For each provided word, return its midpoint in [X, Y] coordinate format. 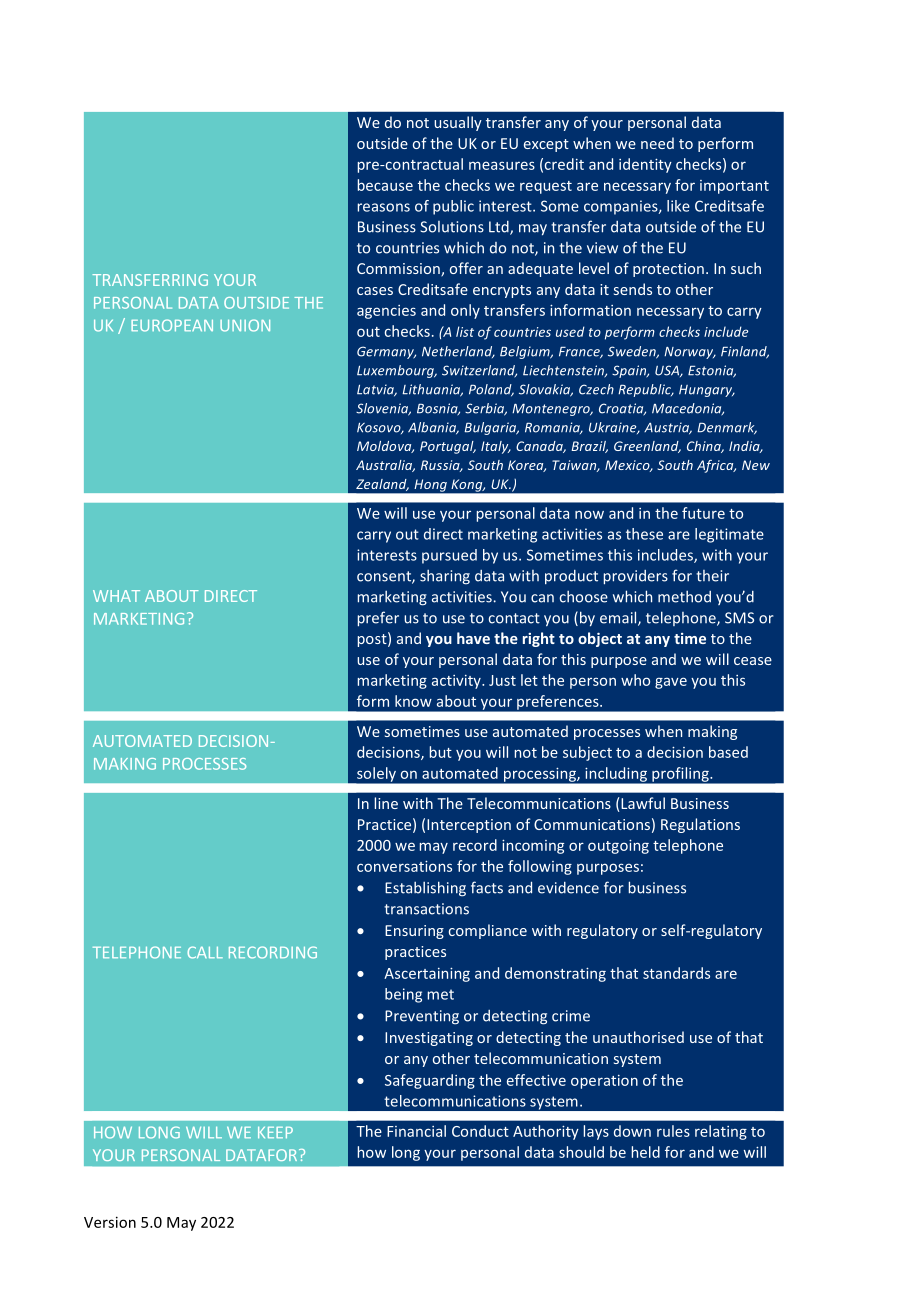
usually [458, 123]
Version [110, 1222]
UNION [245, 325]
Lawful [642, 804]
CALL [205, 952]
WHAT [116, 596]
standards [676, 973]
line [386, 803]
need [657, 143]
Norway [690, 353]
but [441, 752]
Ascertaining [427, 975]
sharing [445, 577]
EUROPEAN [172, 325]
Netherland [458, 352]
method [684, 596]
